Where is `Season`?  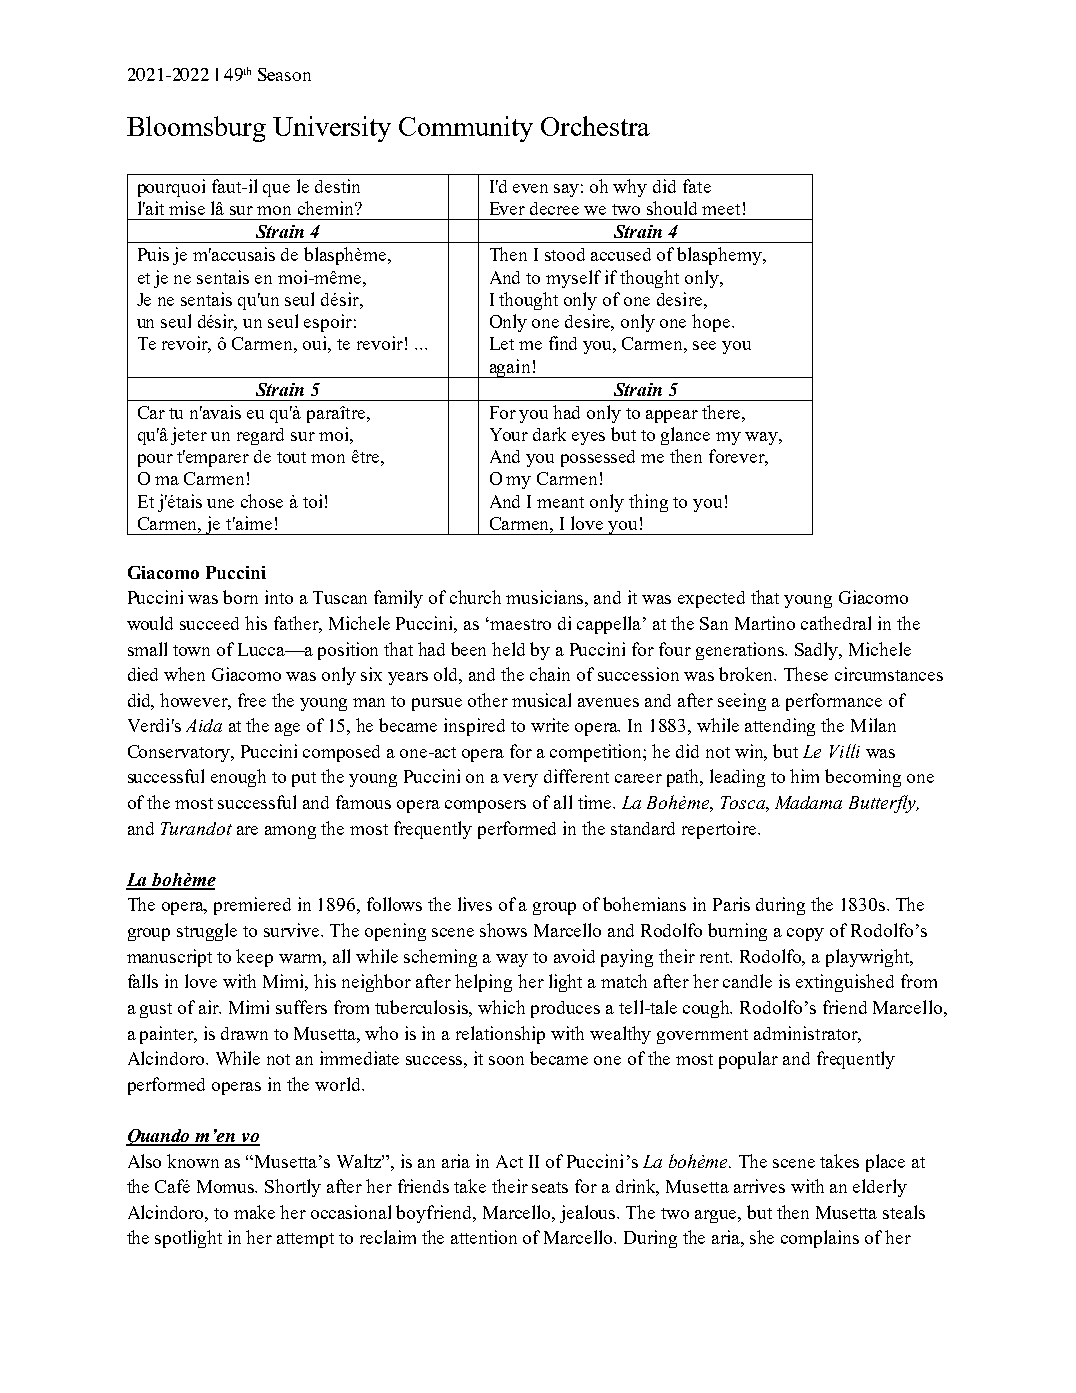 Season is located at coordinates (284, 74).
